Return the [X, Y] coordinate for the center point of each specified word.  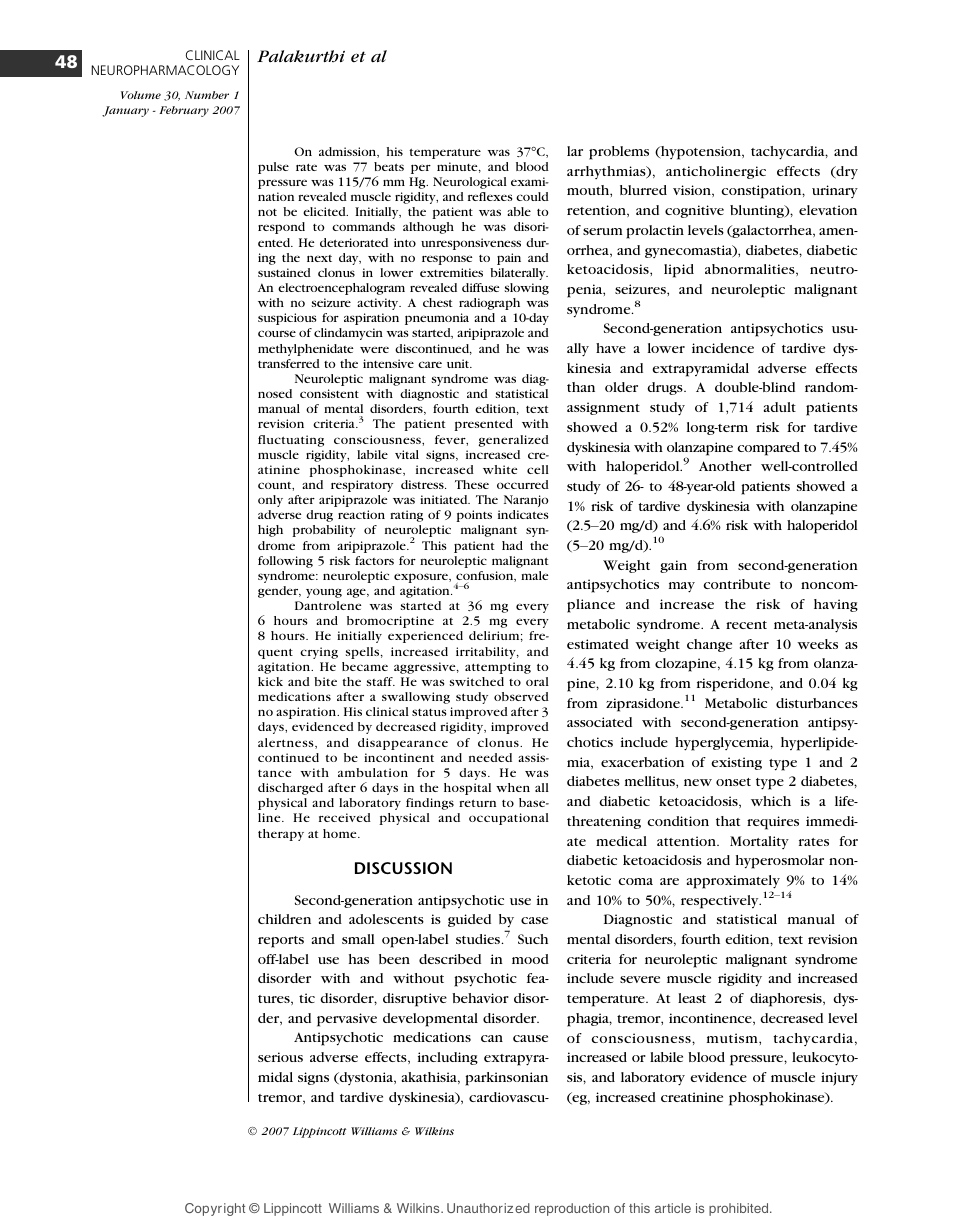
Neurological [470, 183]
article [673, 1208]
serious [280, 1057]
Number [207, 95]
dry [846, 173]
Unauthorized [488, 1208]
